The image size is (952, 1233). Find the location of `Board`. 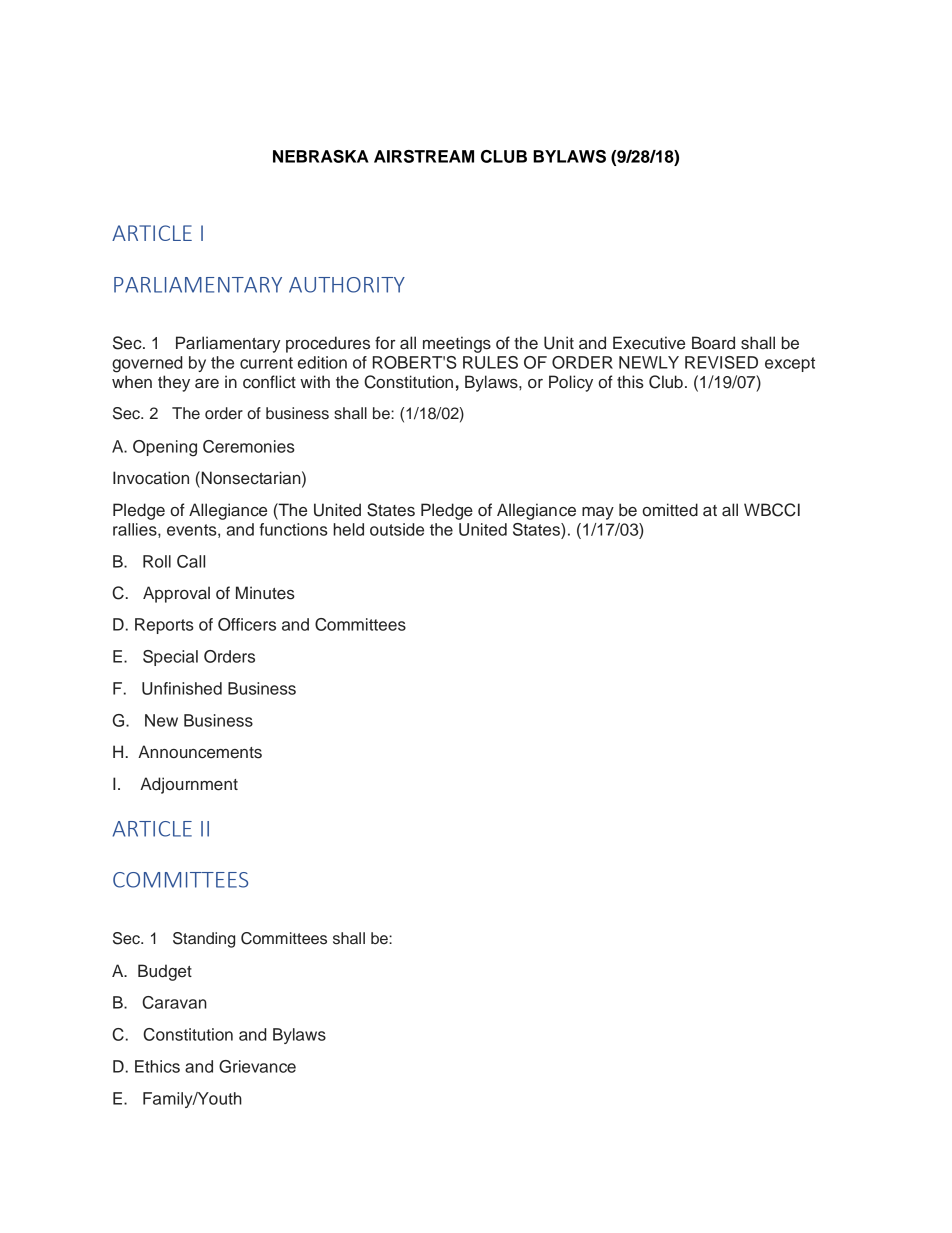

Board is located at coordinates (713, 343).
